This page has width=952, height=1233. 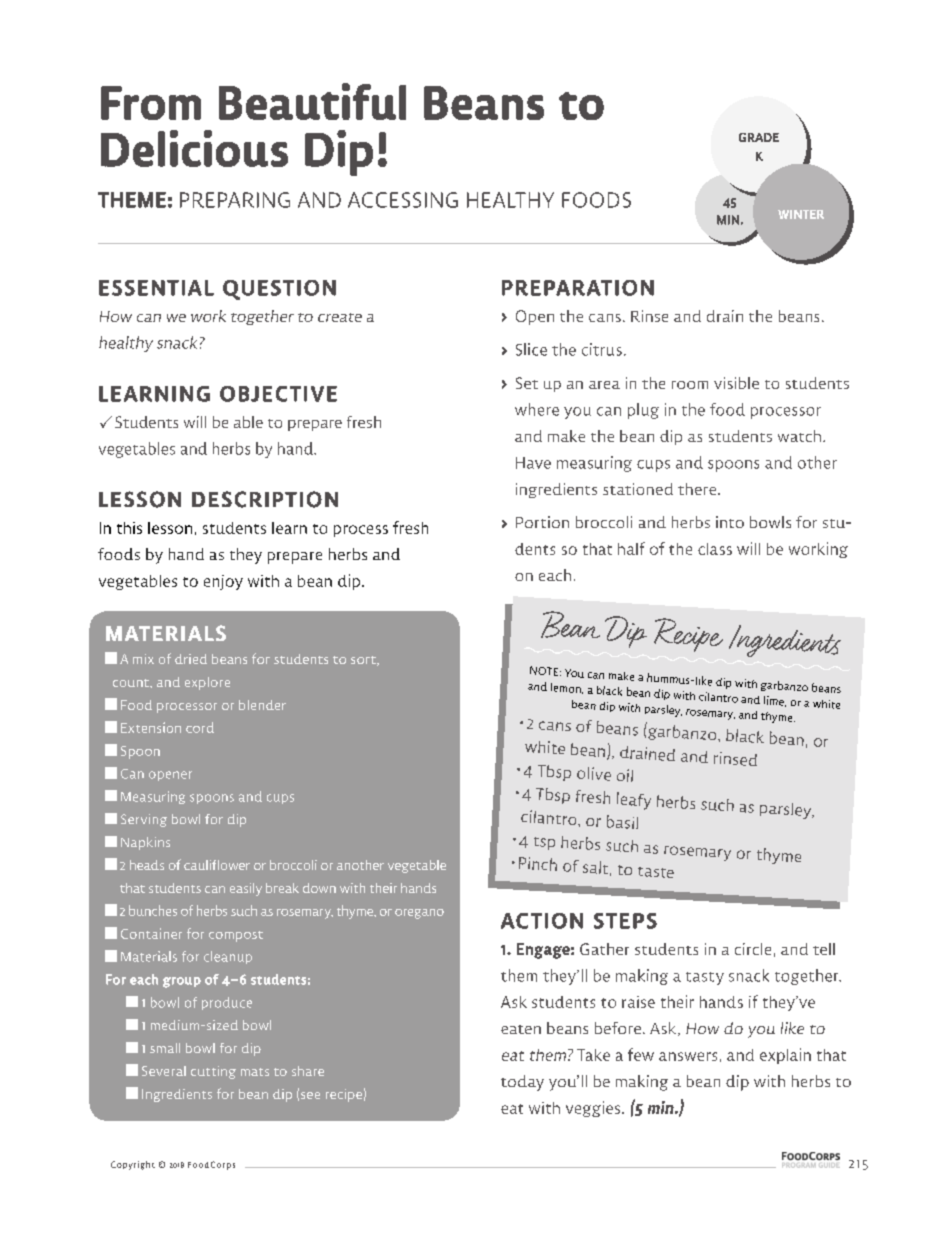 What do you see at coordinates (194, 148) in the page?
I see `Delicious` at bounding box center [194, 148].
